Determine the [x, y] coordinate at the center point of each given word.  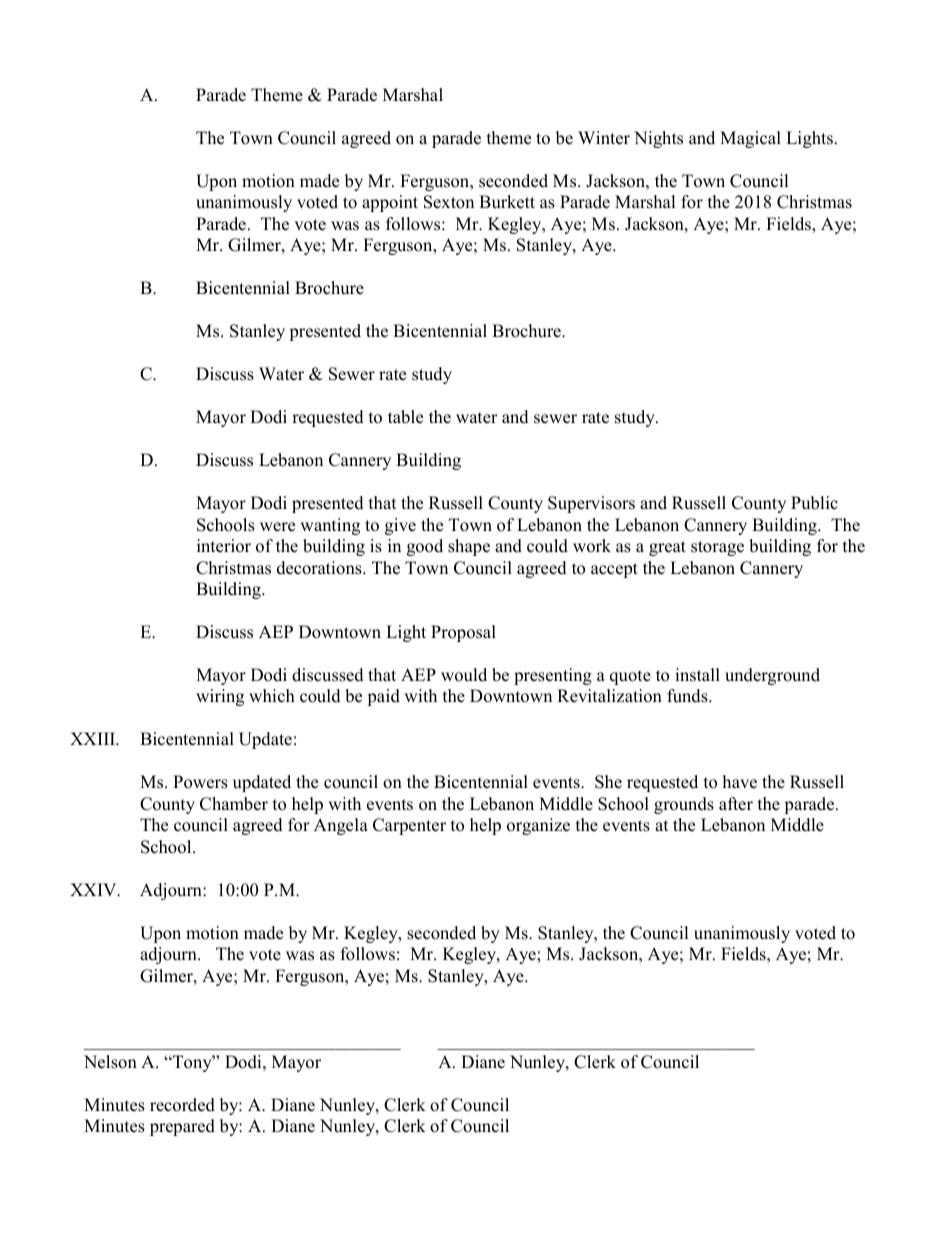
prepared [182, 1127]
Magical [750, 139]
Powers [200, 782]
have [740, 782]
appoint [390, 203]
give [400, 526]
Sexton [449, 202]
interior [224, 546]
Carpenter [409, 826]
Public [814, 503]
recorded [182, 1105]
